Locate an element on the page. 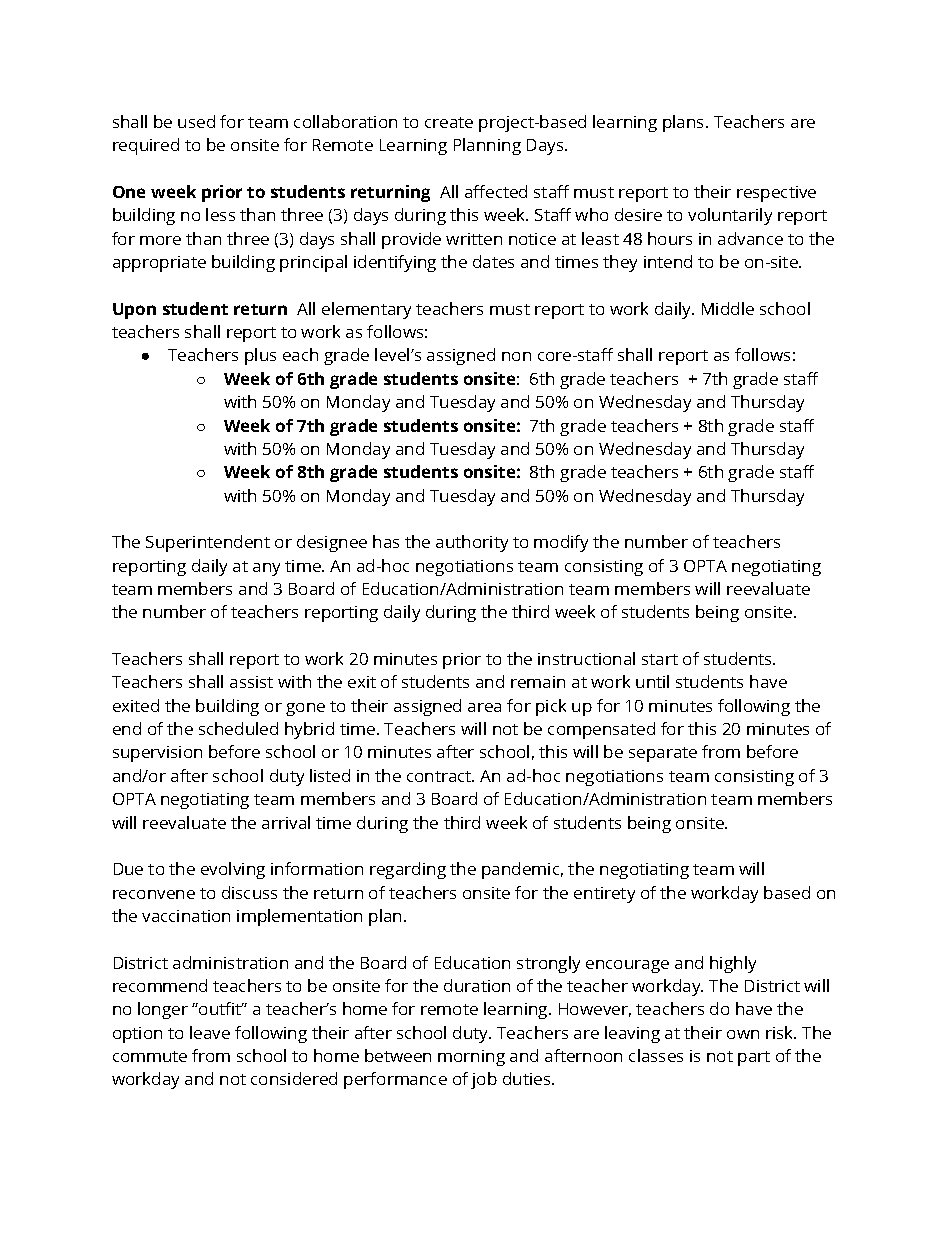  modify is located at coordinates (561, 543).
